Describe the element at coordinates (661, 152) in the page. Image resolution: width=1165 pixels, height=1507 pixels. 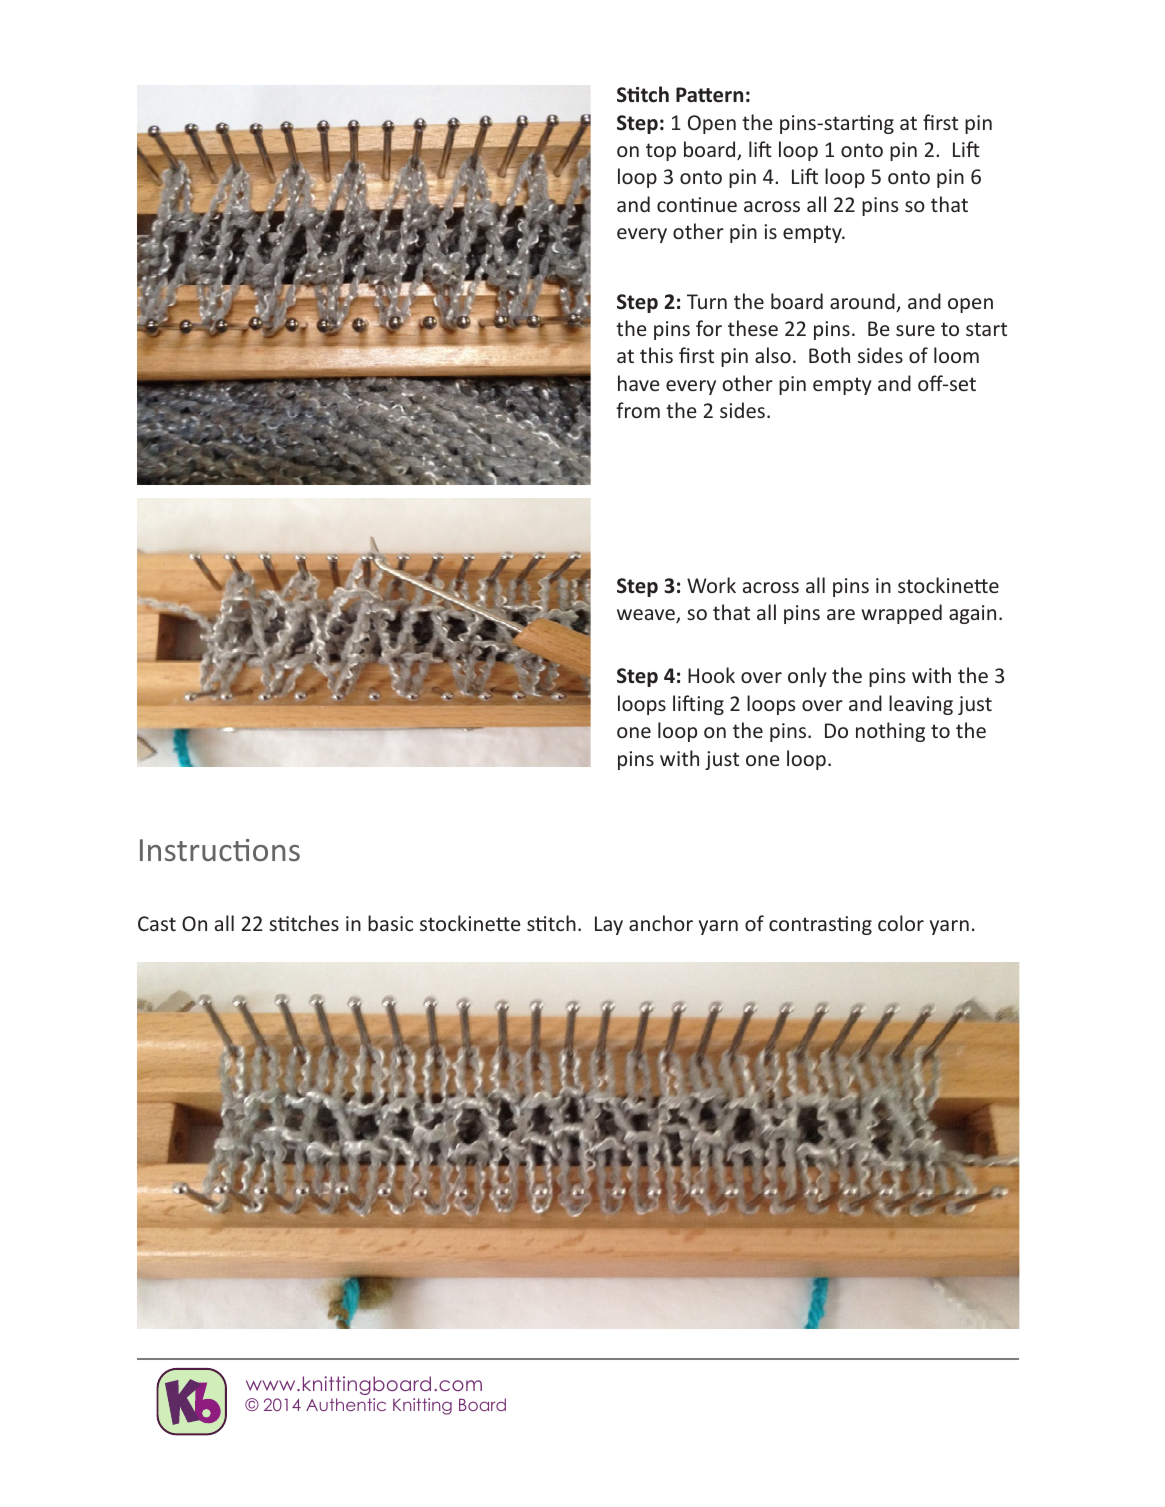
I see `top` at that location.
